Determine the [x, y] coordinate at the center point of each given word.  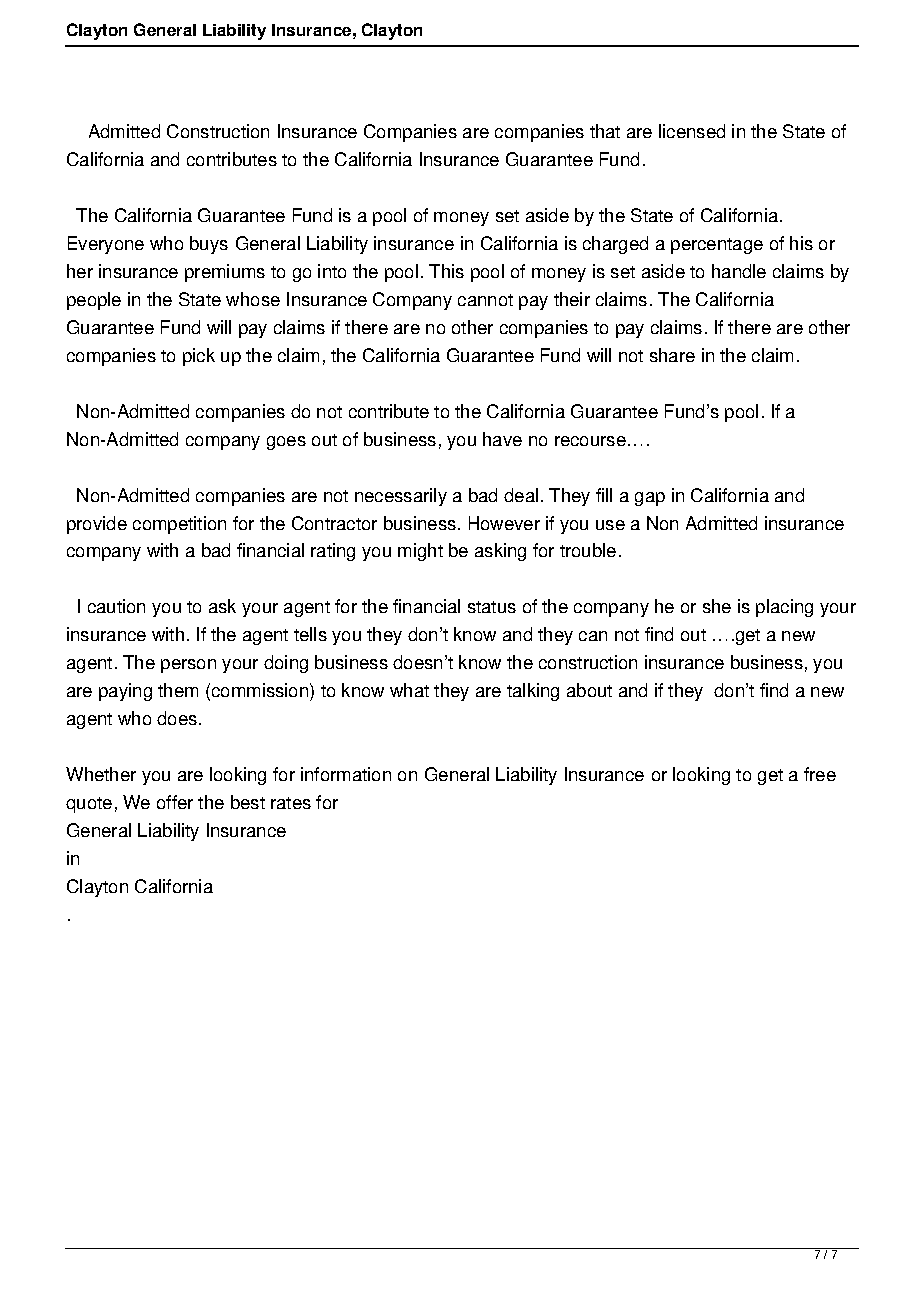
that [605, 131]
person [188, 666]
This [446, 271]
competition [179, 525]
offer [175, 802]
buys [209, 245]
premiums [225, 273]
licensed [692, 131]
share [672, 355]
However [504, 523]
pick [199, 357]
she [717, 606]
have [502, 439]
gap [650, 499]
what [409, 690]
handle [739, 271]
